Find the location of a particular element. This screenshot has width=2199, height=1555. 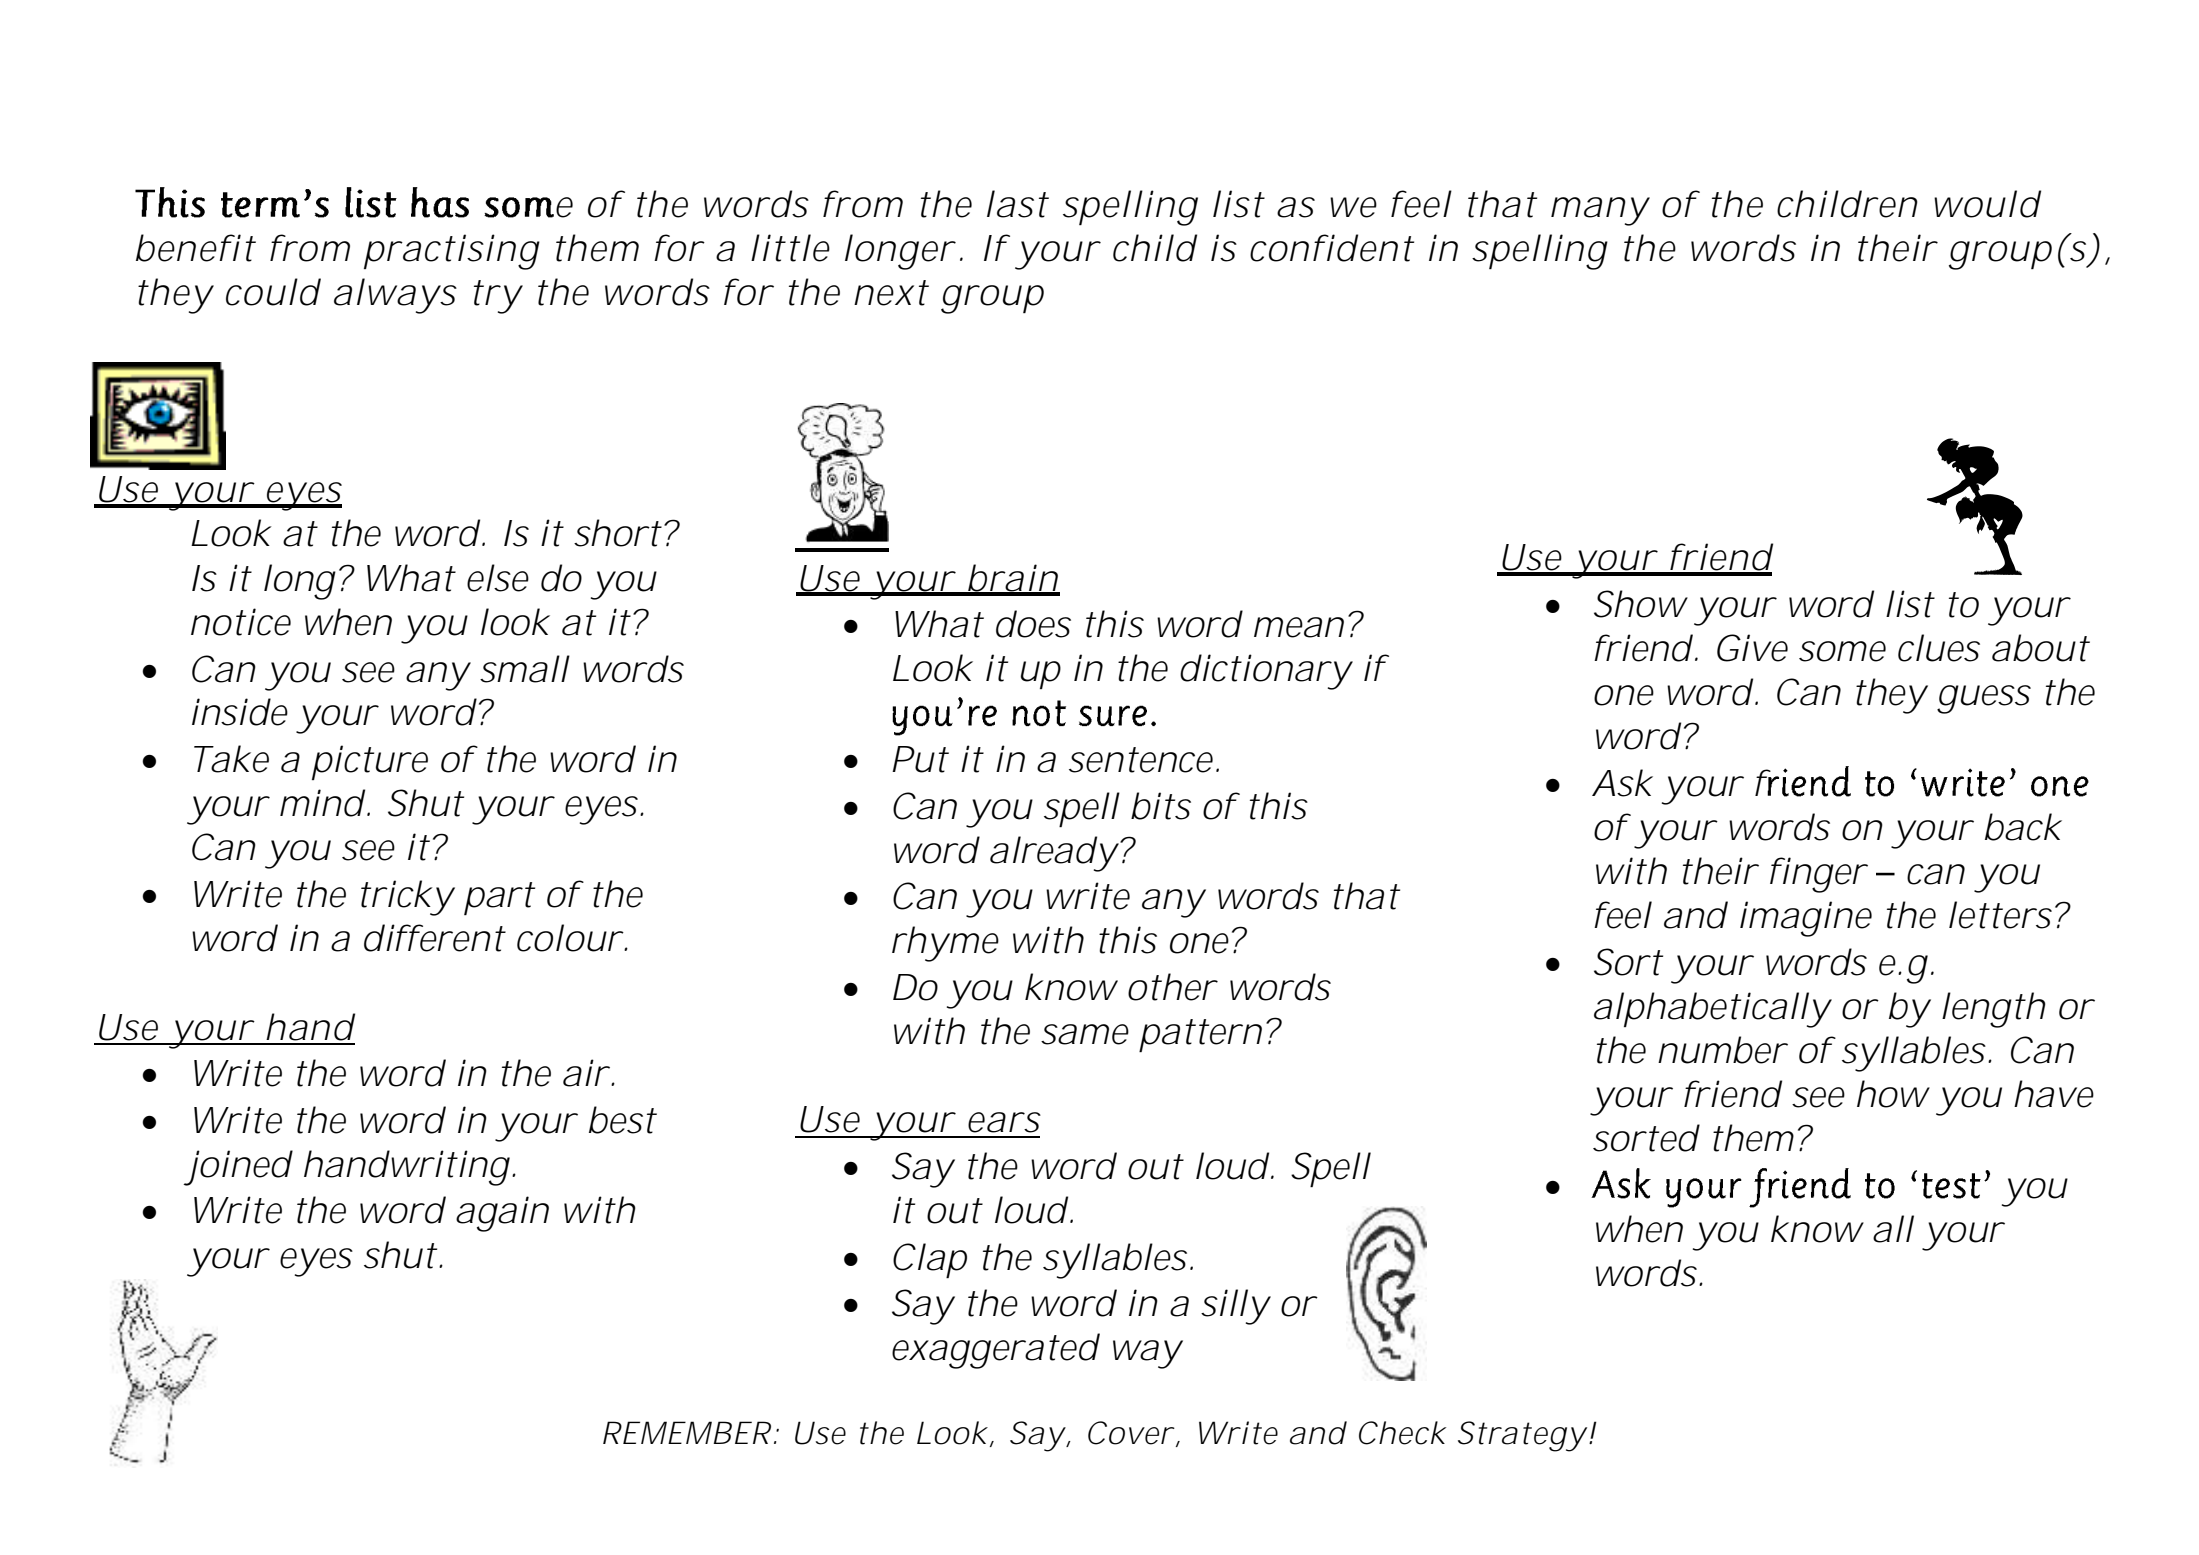

Clap is located at coordinates (930, 1261).
